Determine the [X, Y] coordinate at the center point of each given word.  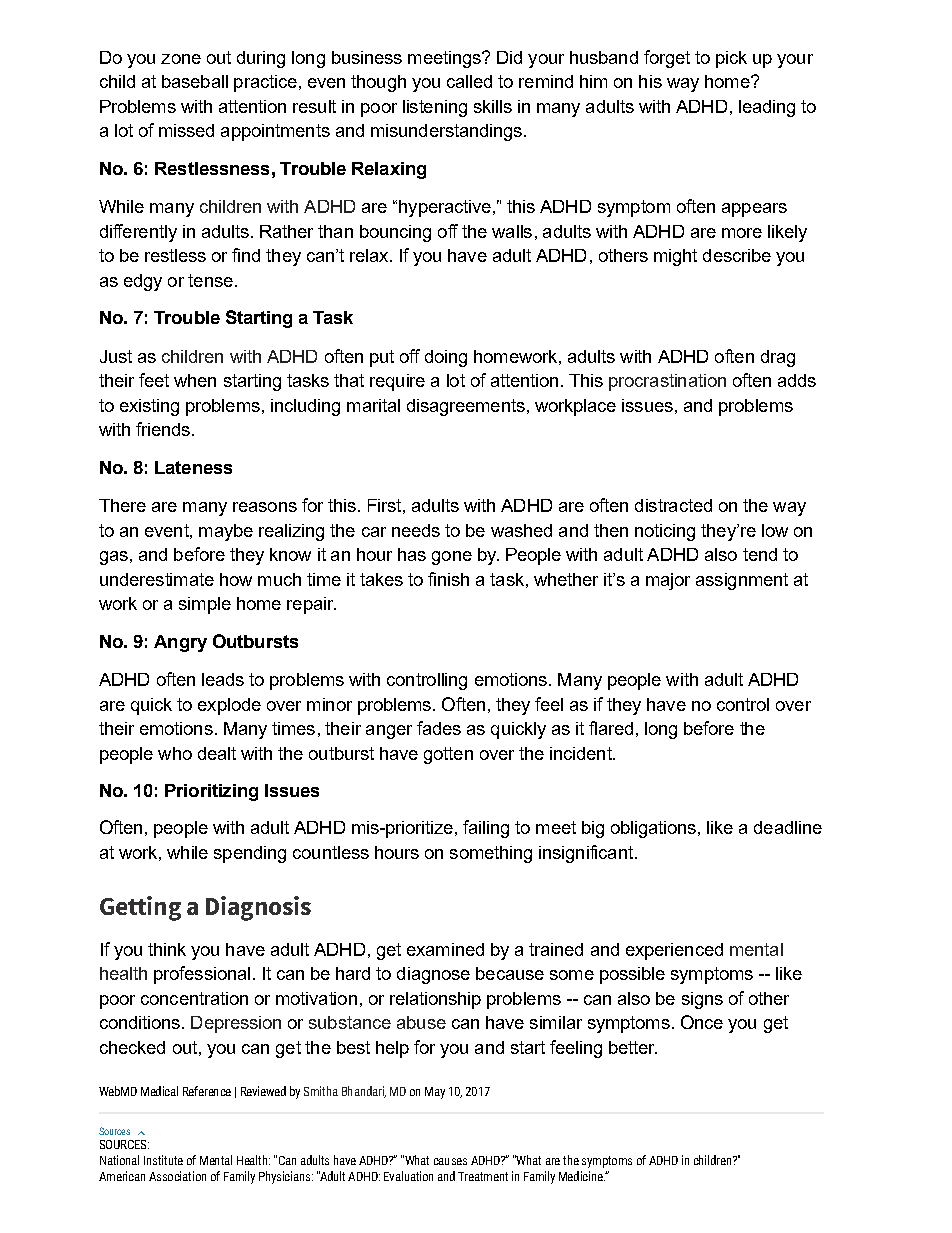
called [469, 81]
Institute [163, 1160]
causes [450, 1161]
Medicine [582, 1176]
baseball [195, 81]
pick [731, 59]
